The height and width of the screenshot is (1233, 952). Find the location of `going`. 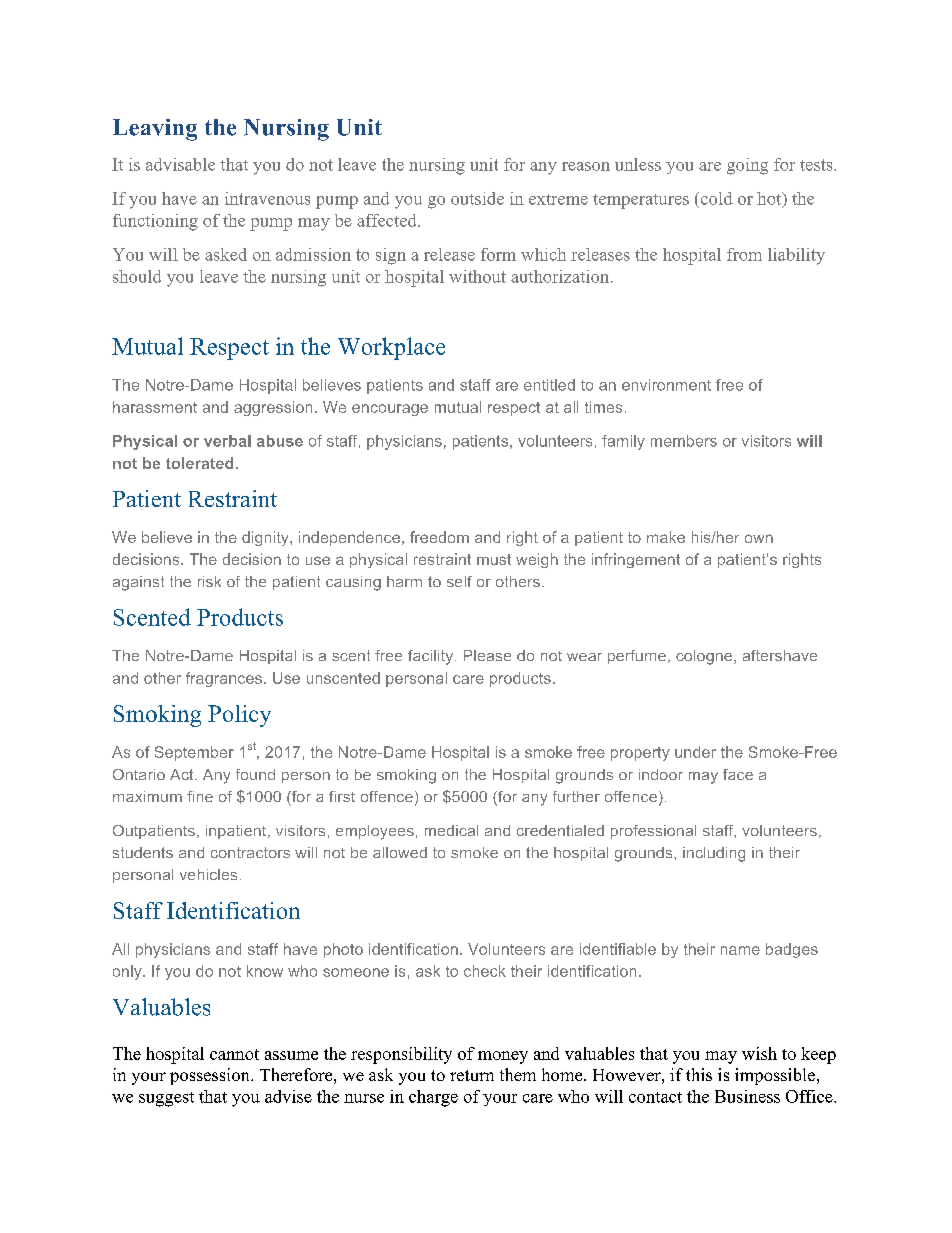

going is located at coordinates (747, 166).
